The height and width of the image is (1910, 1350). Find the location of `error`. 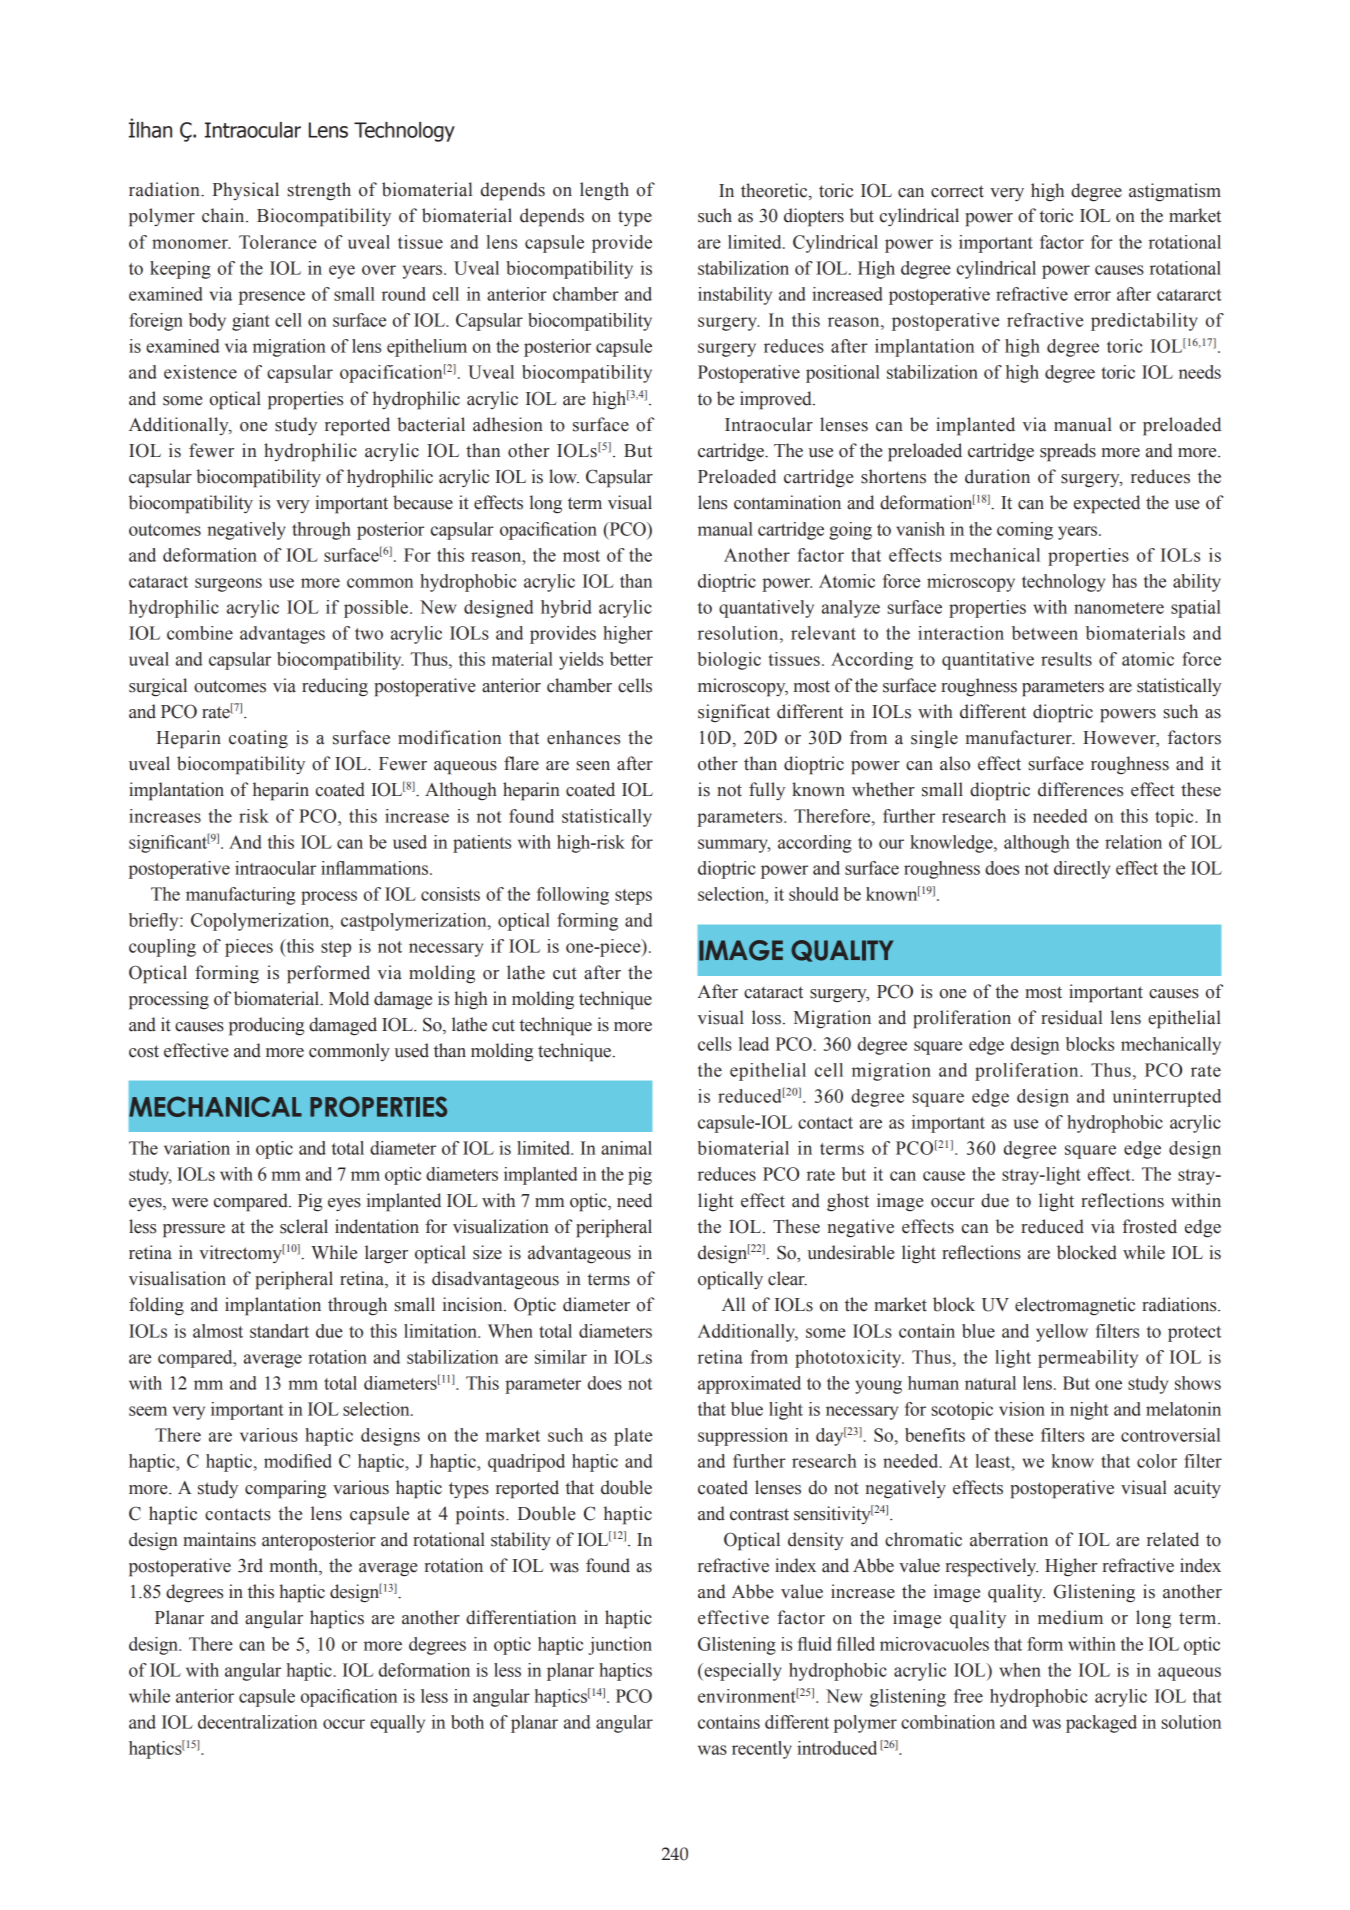

error is located at coordinates (1092, 296).
